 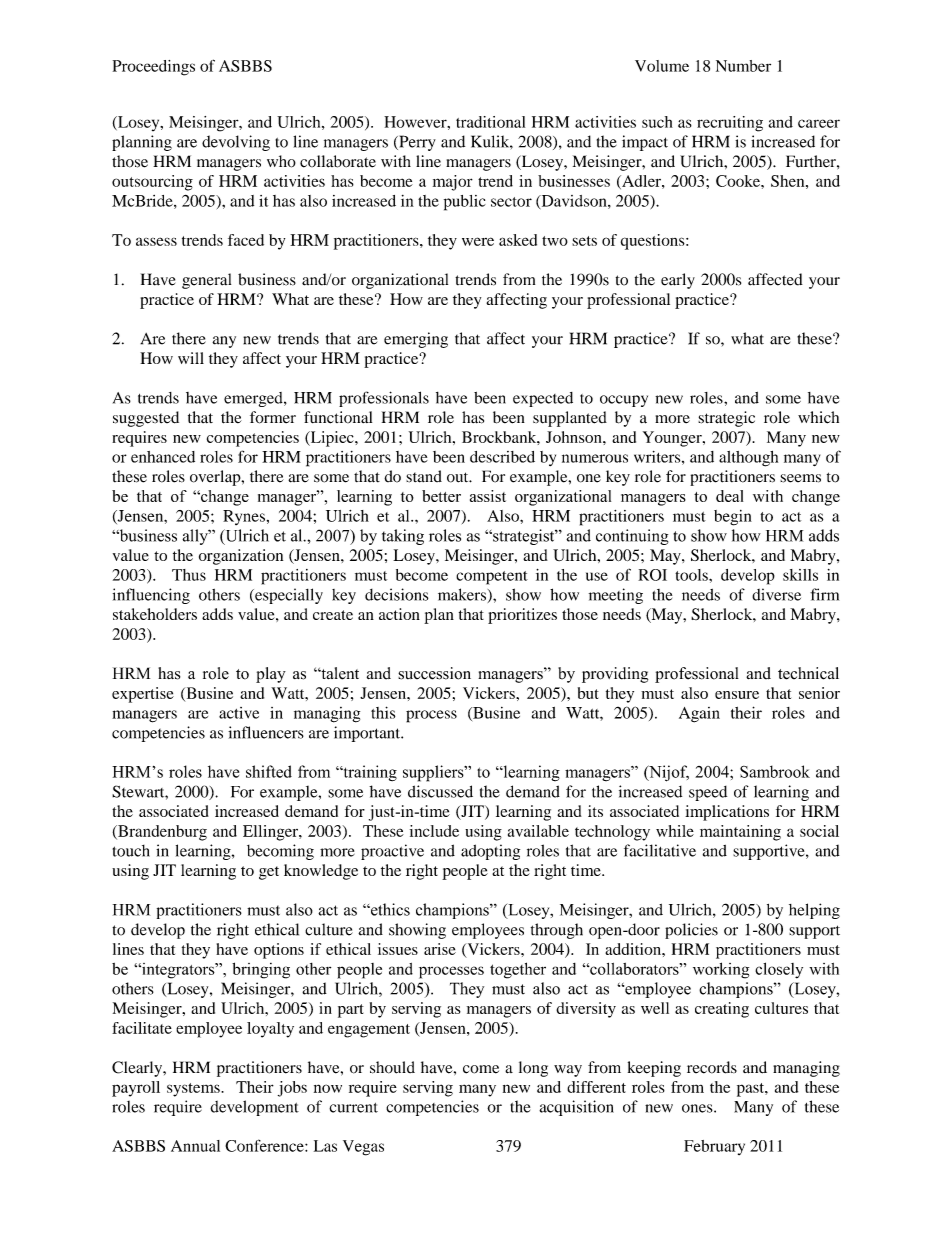 I want to click on recruiting, so click(x=730, y=124).
